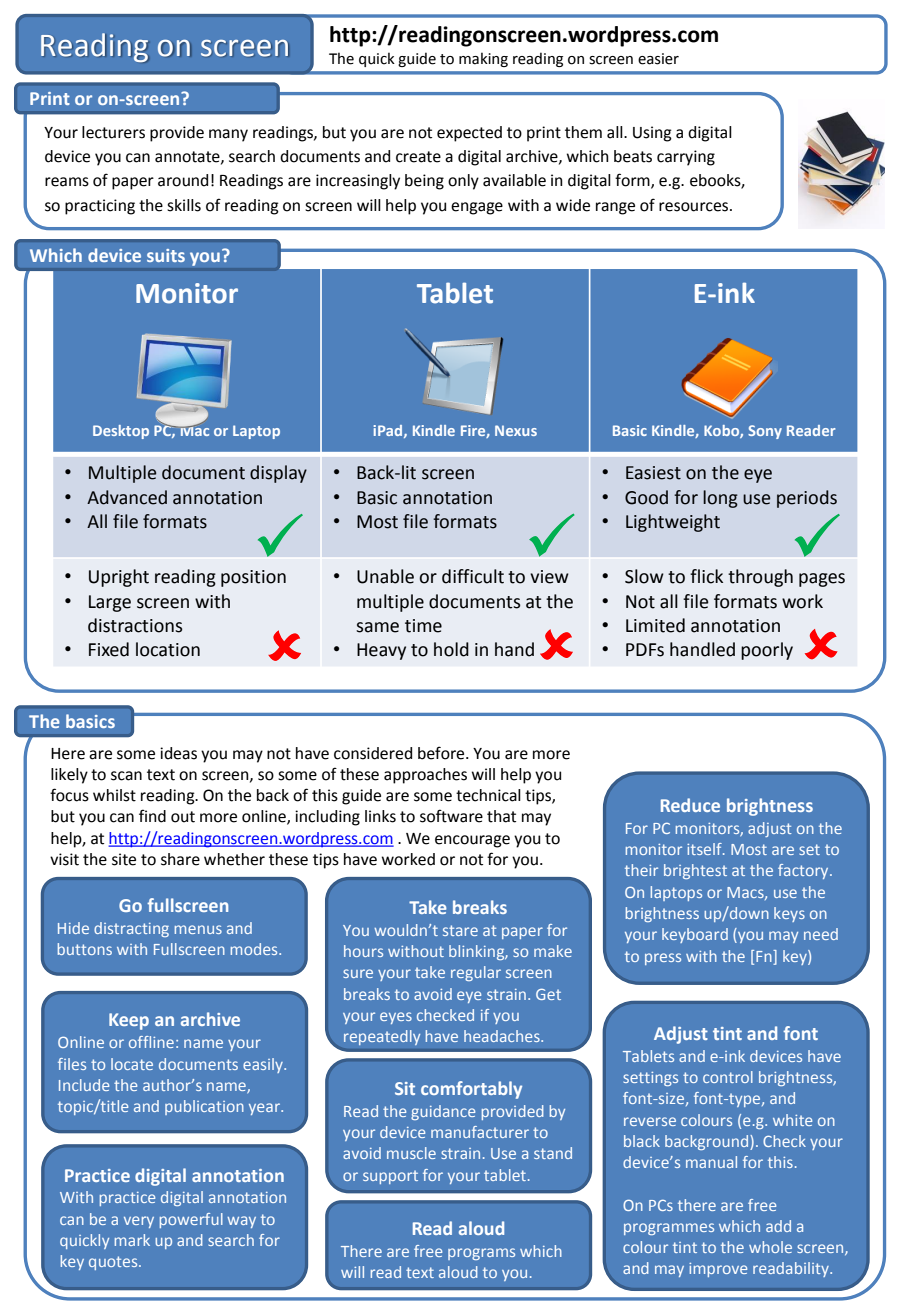  What do you see at coordinates (481, 1254) in the page?
I see `programs` at bounding box center [481, 1254].
